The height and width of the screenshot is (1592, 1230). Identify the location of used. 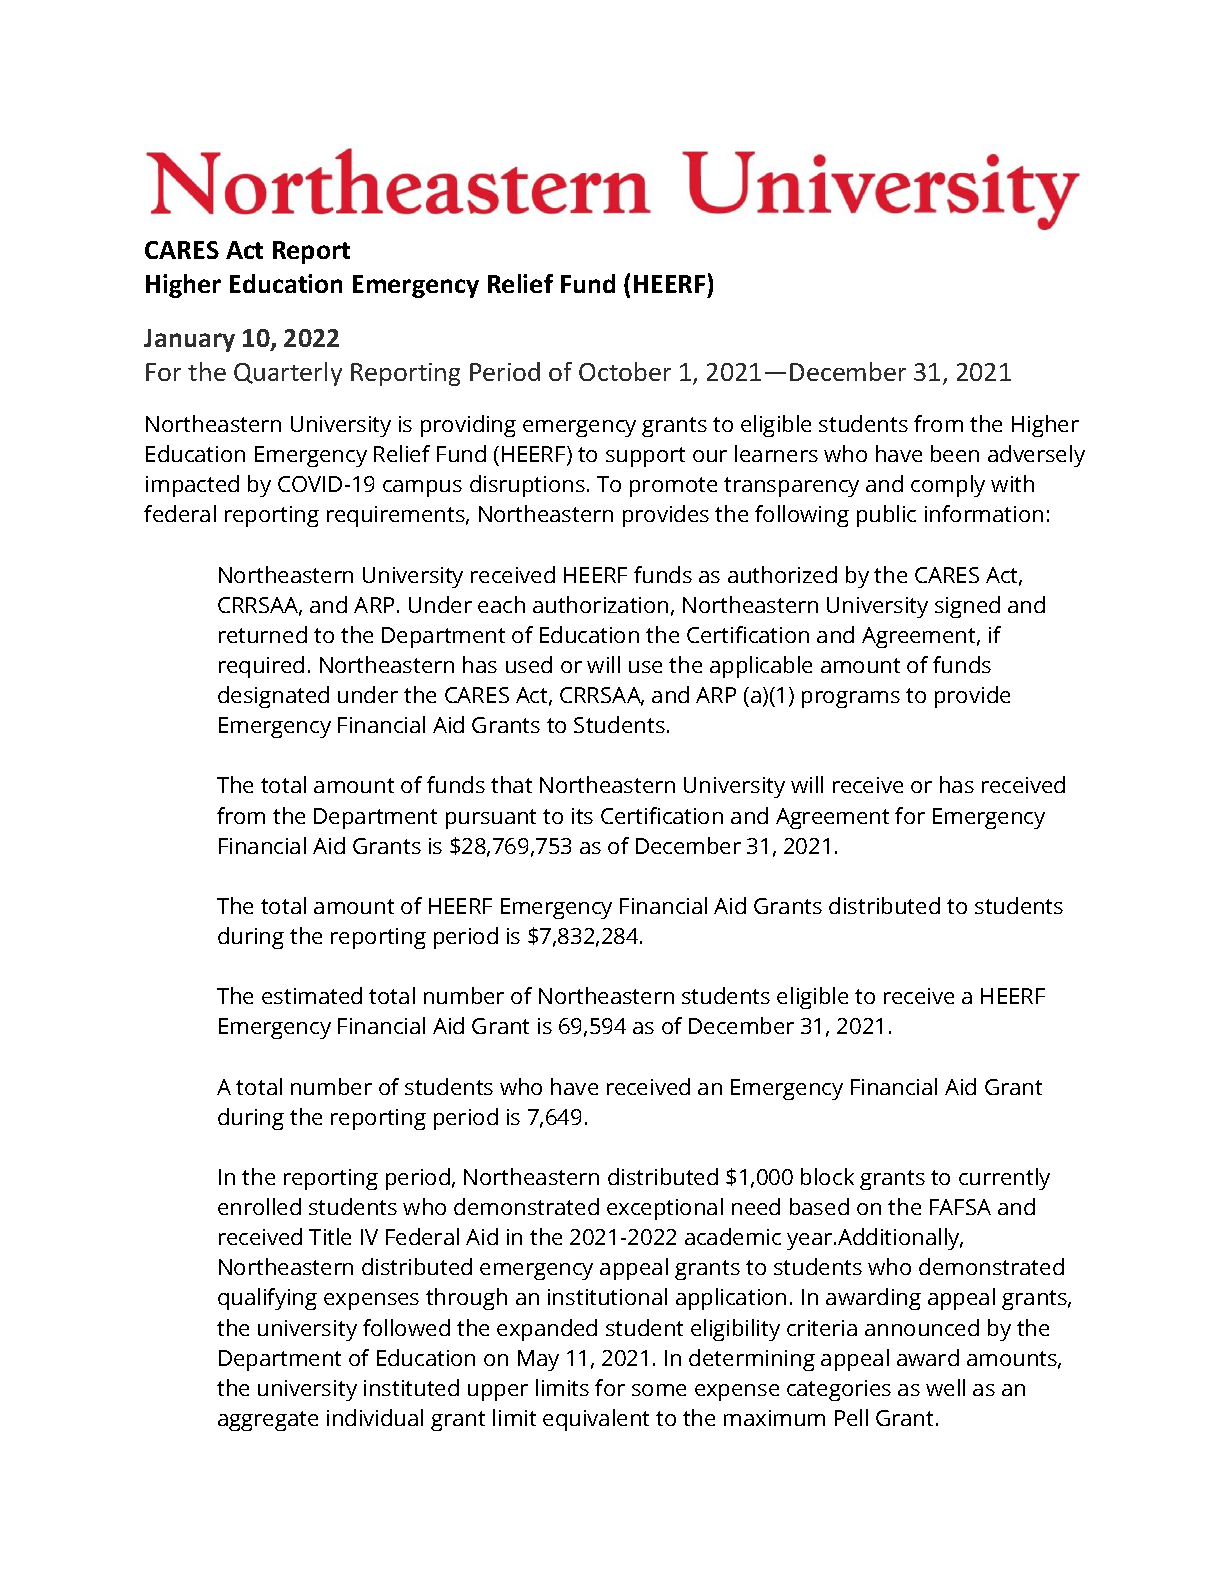
(529, 664).
